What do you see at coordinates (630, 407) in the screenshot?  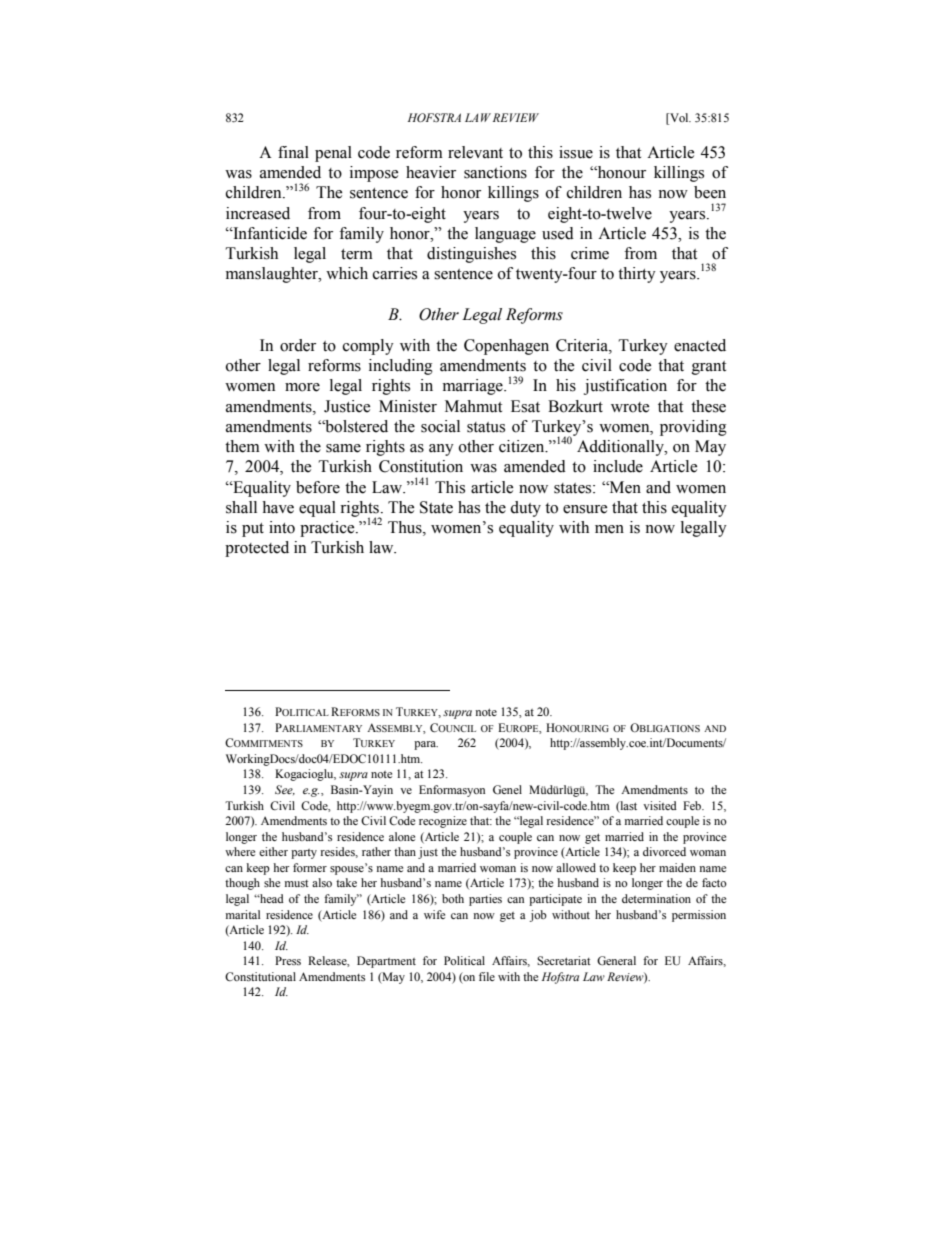 I see `wrote` at bounding box center [630, 407].
